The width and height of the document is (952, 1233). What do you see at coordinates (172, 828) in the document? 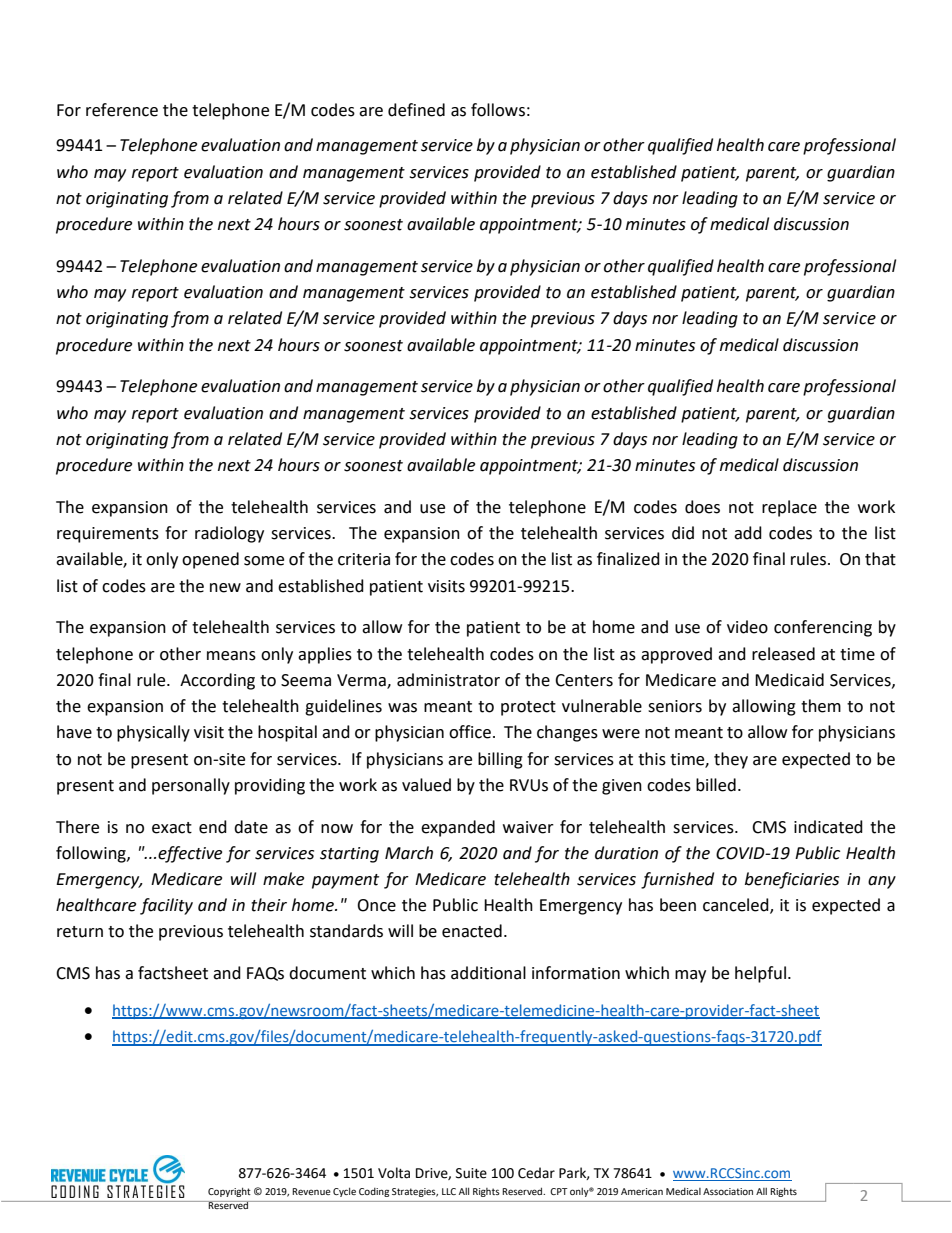
I see `exact` at bounding box center [172, 828].
